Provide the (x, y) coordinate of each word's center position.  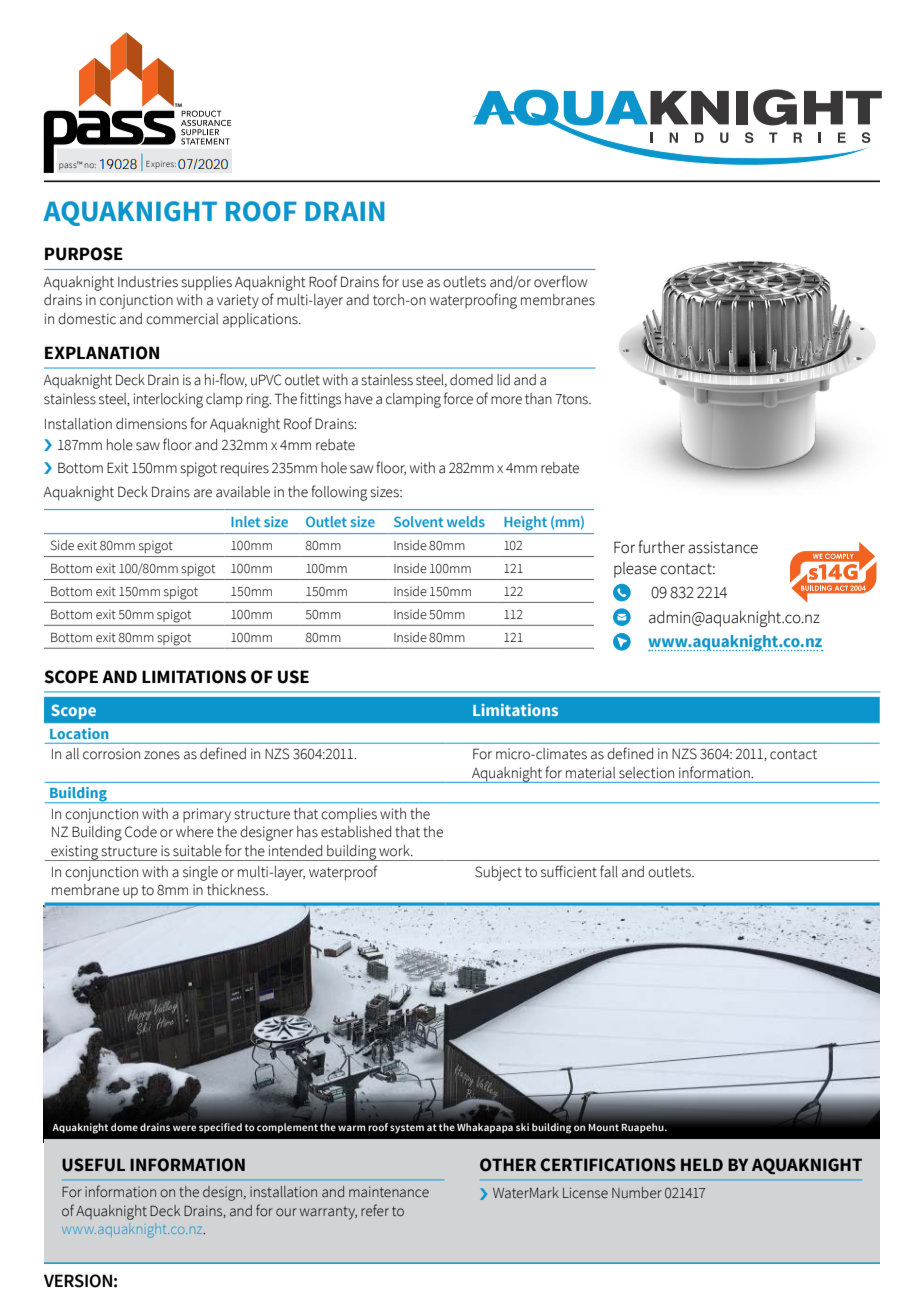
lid (503, 380)
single (200, 873)
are (203, 493)
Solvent (418, 521)
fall (609, 871)
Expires (161, 165)
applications (261, 320)
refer (375, 1210)
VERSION (78, 1281)
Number (637, 1193)
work (395, 851)
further (661, 547)
